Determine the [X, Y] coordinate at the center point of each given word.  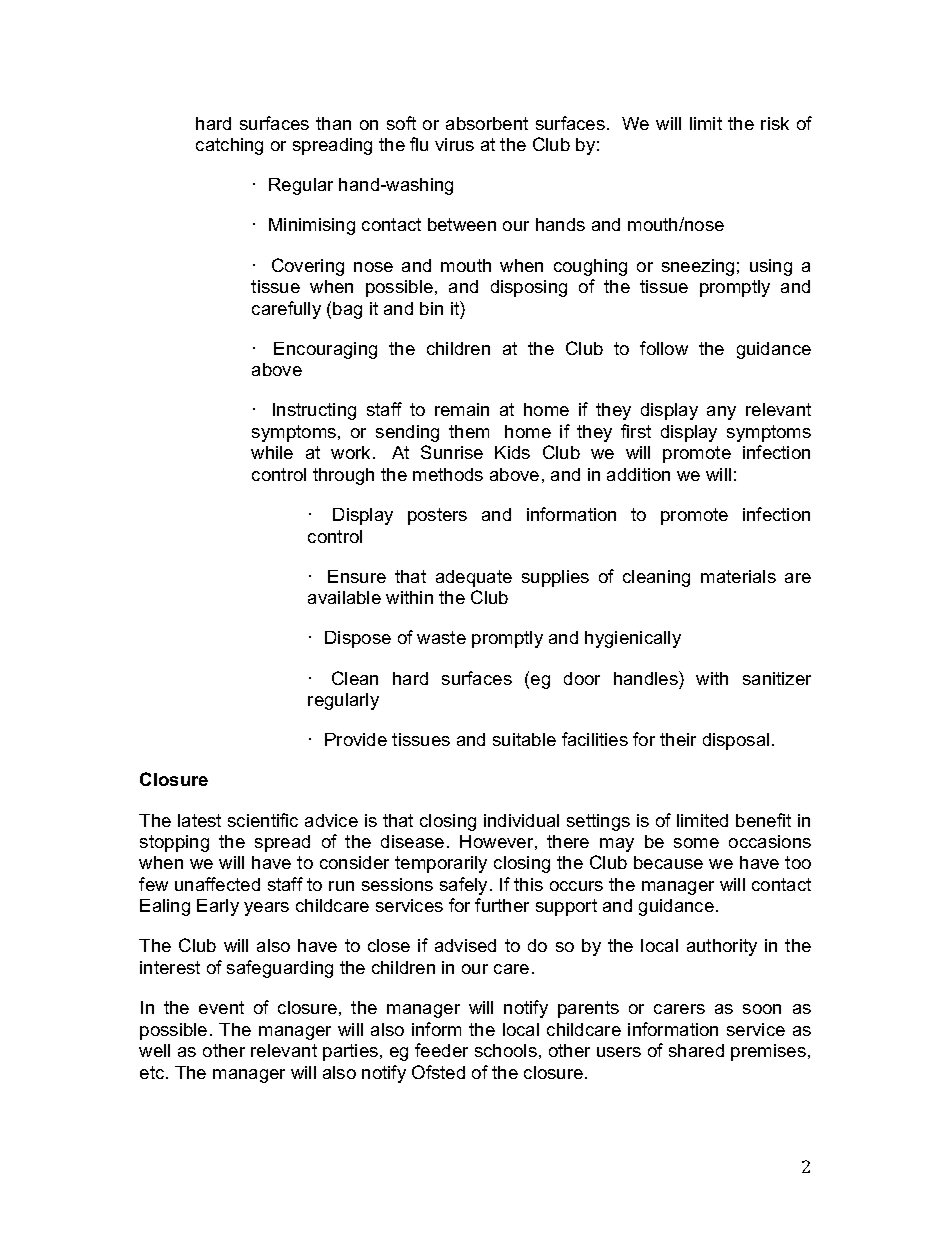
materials [738, 576]
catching [229, 146]
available [344, 597]
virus [454, 144]
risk [775, 123]
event [221, 1007]
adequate [474, 578]
